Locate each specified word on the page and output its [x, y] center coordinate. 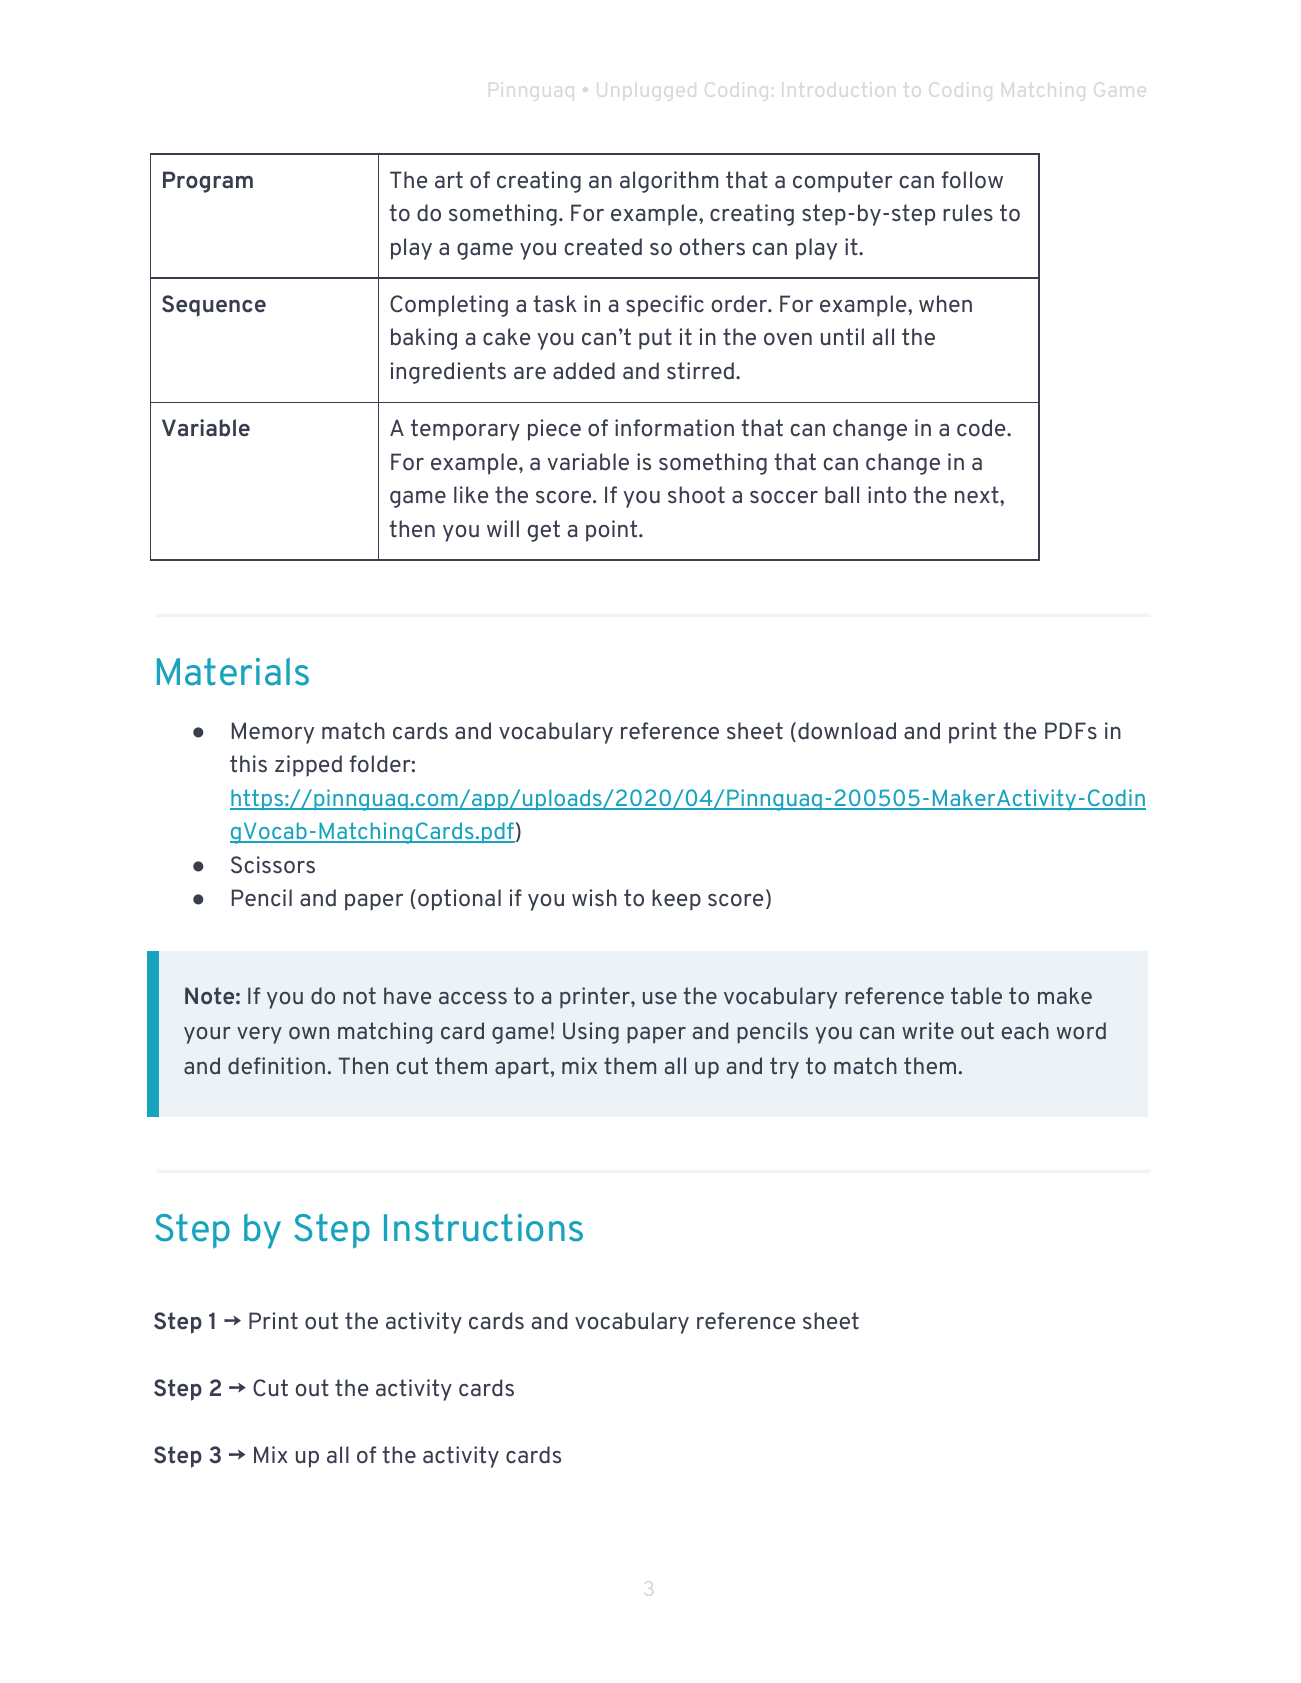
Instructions [483, 1228]
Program [208, 182]
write [928, 1030]
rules [968, 212]
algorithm [669, 182]
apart [522, 1068]
